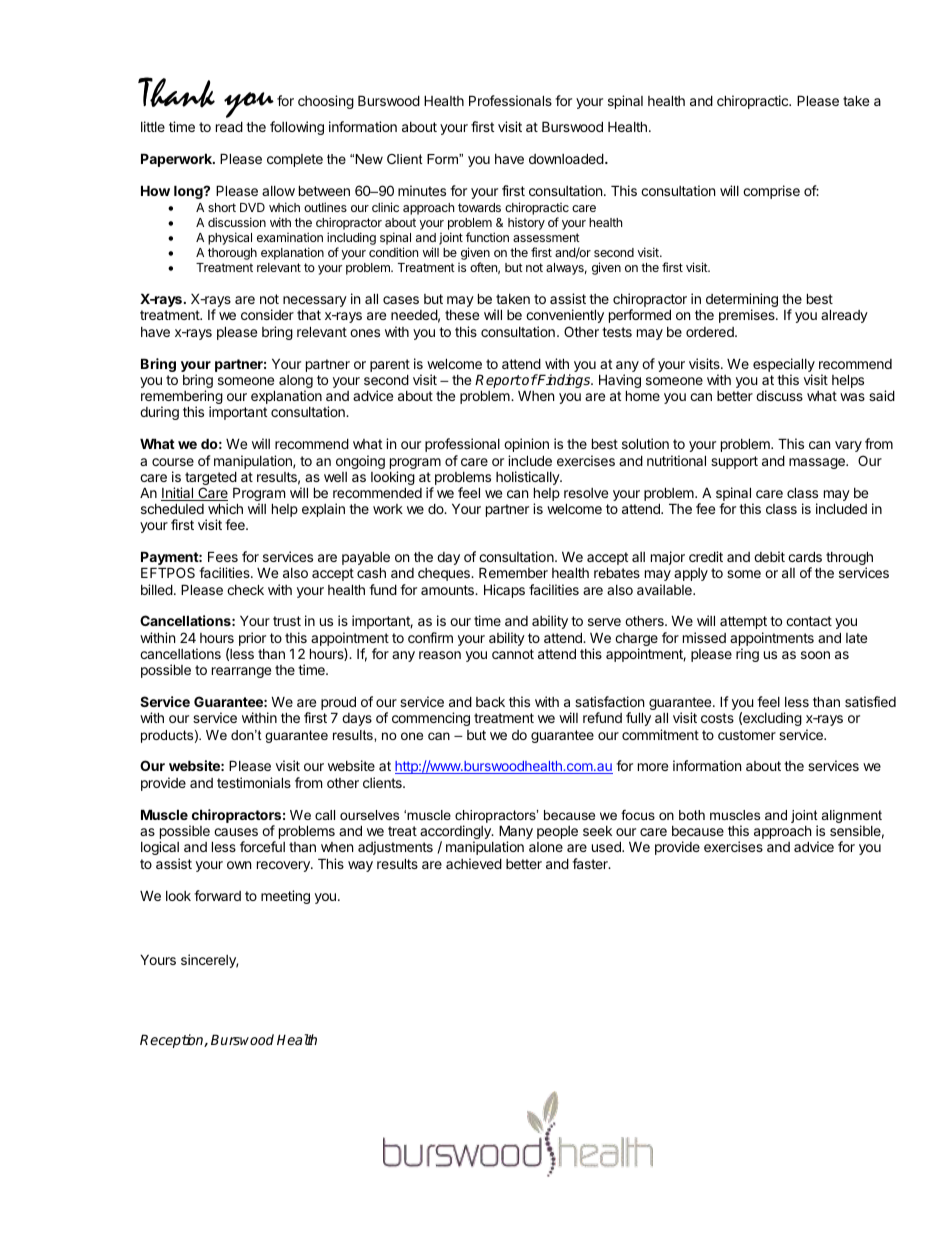  I want to click on comprise, so click(771, 192).
